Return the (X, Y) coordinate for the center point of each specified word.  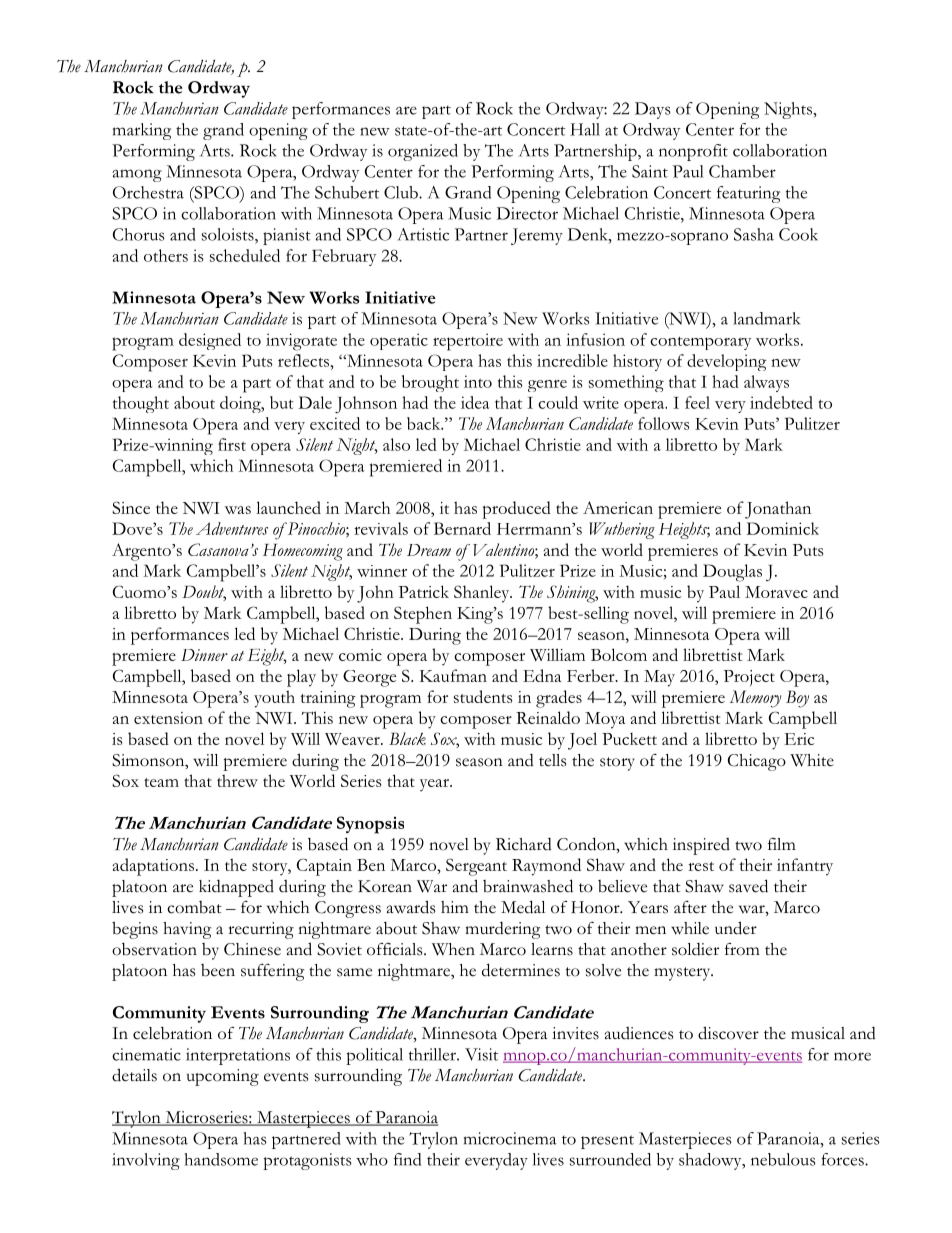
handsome (221, 1159)
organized (423, 152)
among (137, 175)
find (407, 1159)
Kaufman (453, 675)
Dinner (204, 655)
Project (749, 678)
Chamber (742, 171)
